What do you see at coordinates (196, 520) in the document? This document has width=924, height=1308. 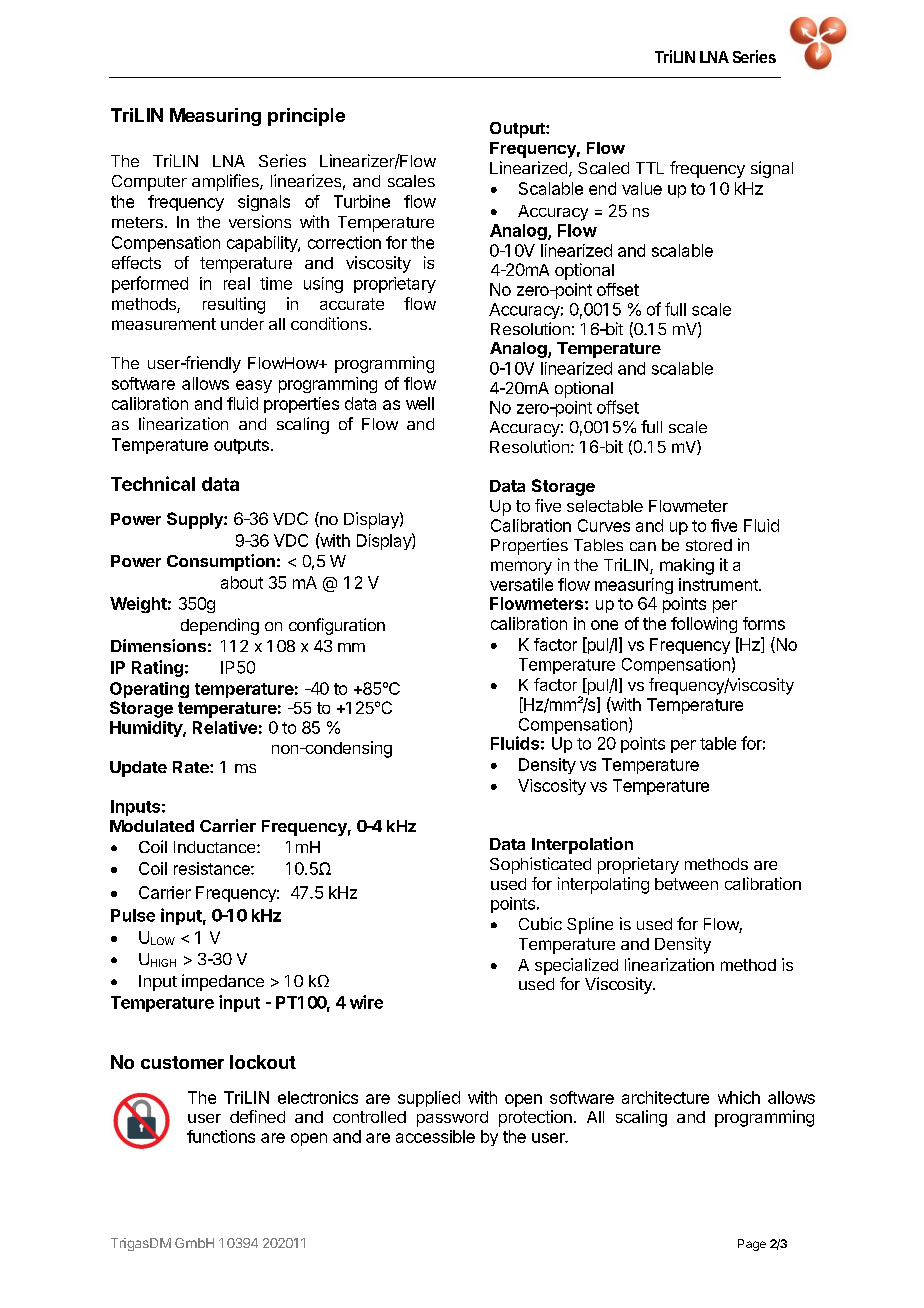 I see `Supply` at bounding box center [196, 520].
